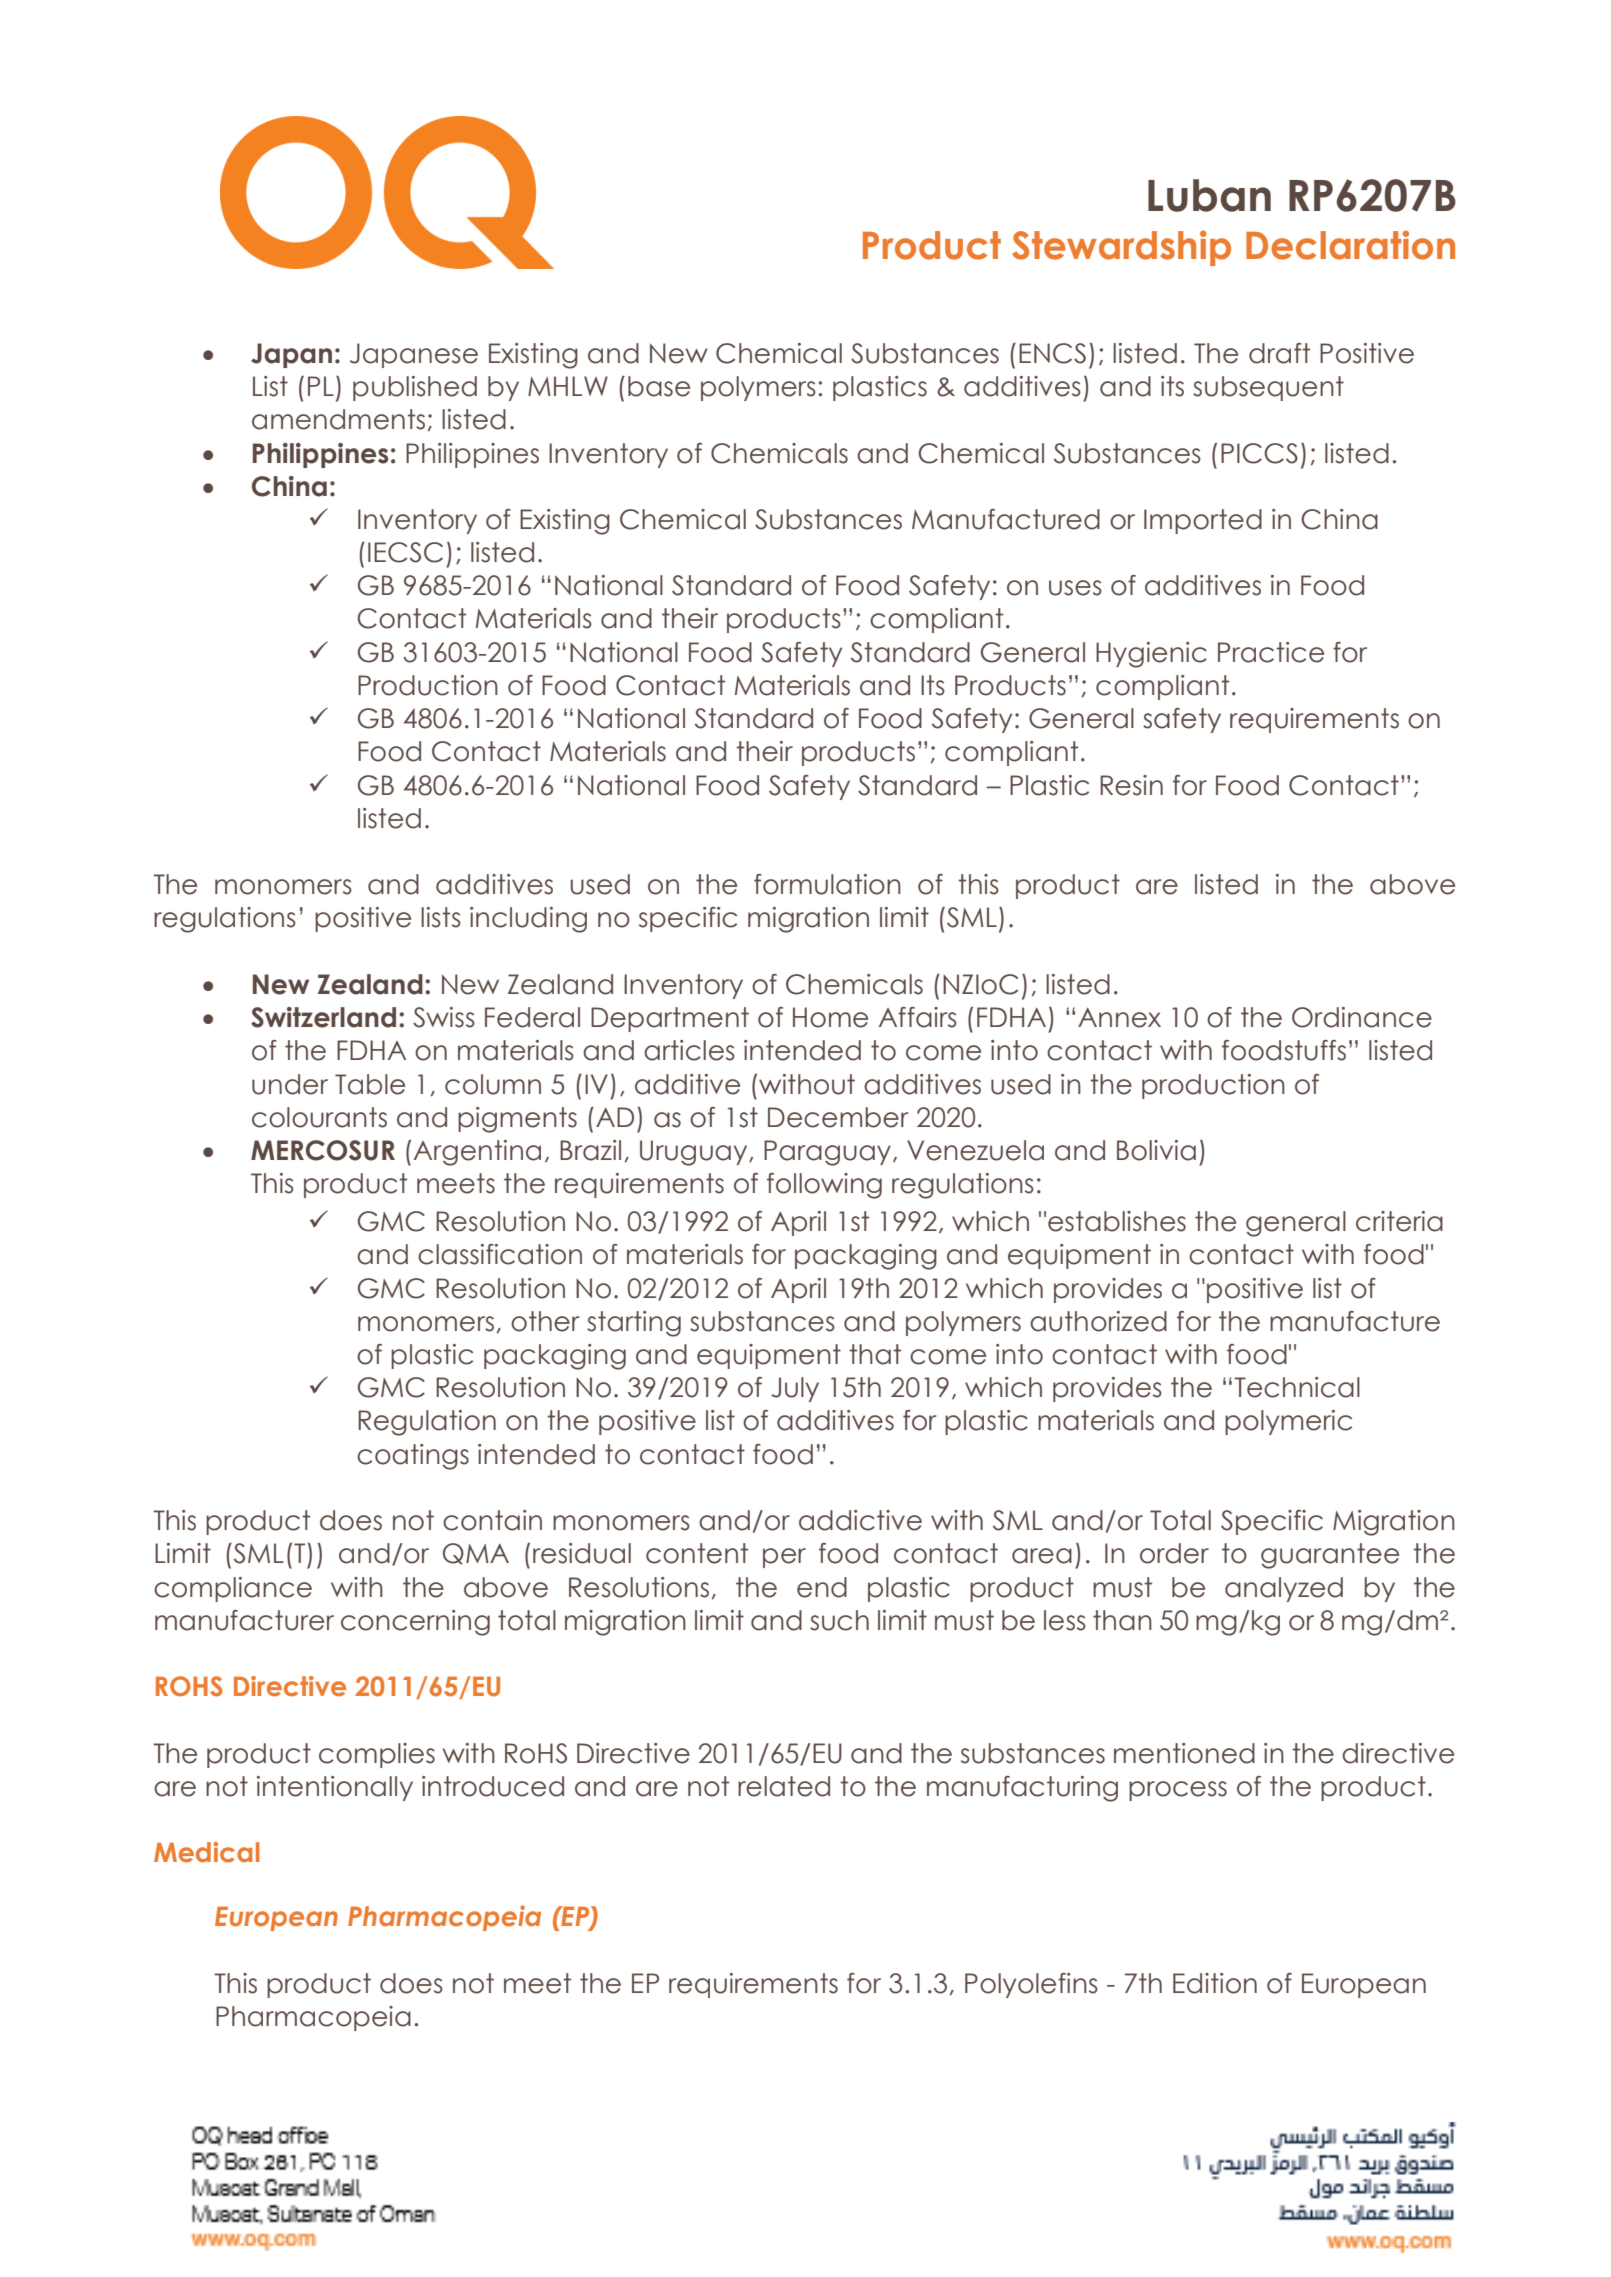 The image size is (1611, 2277). Describe the element at coordinates (1156, 1150) in the page. I see `Bolivia` at that location.
